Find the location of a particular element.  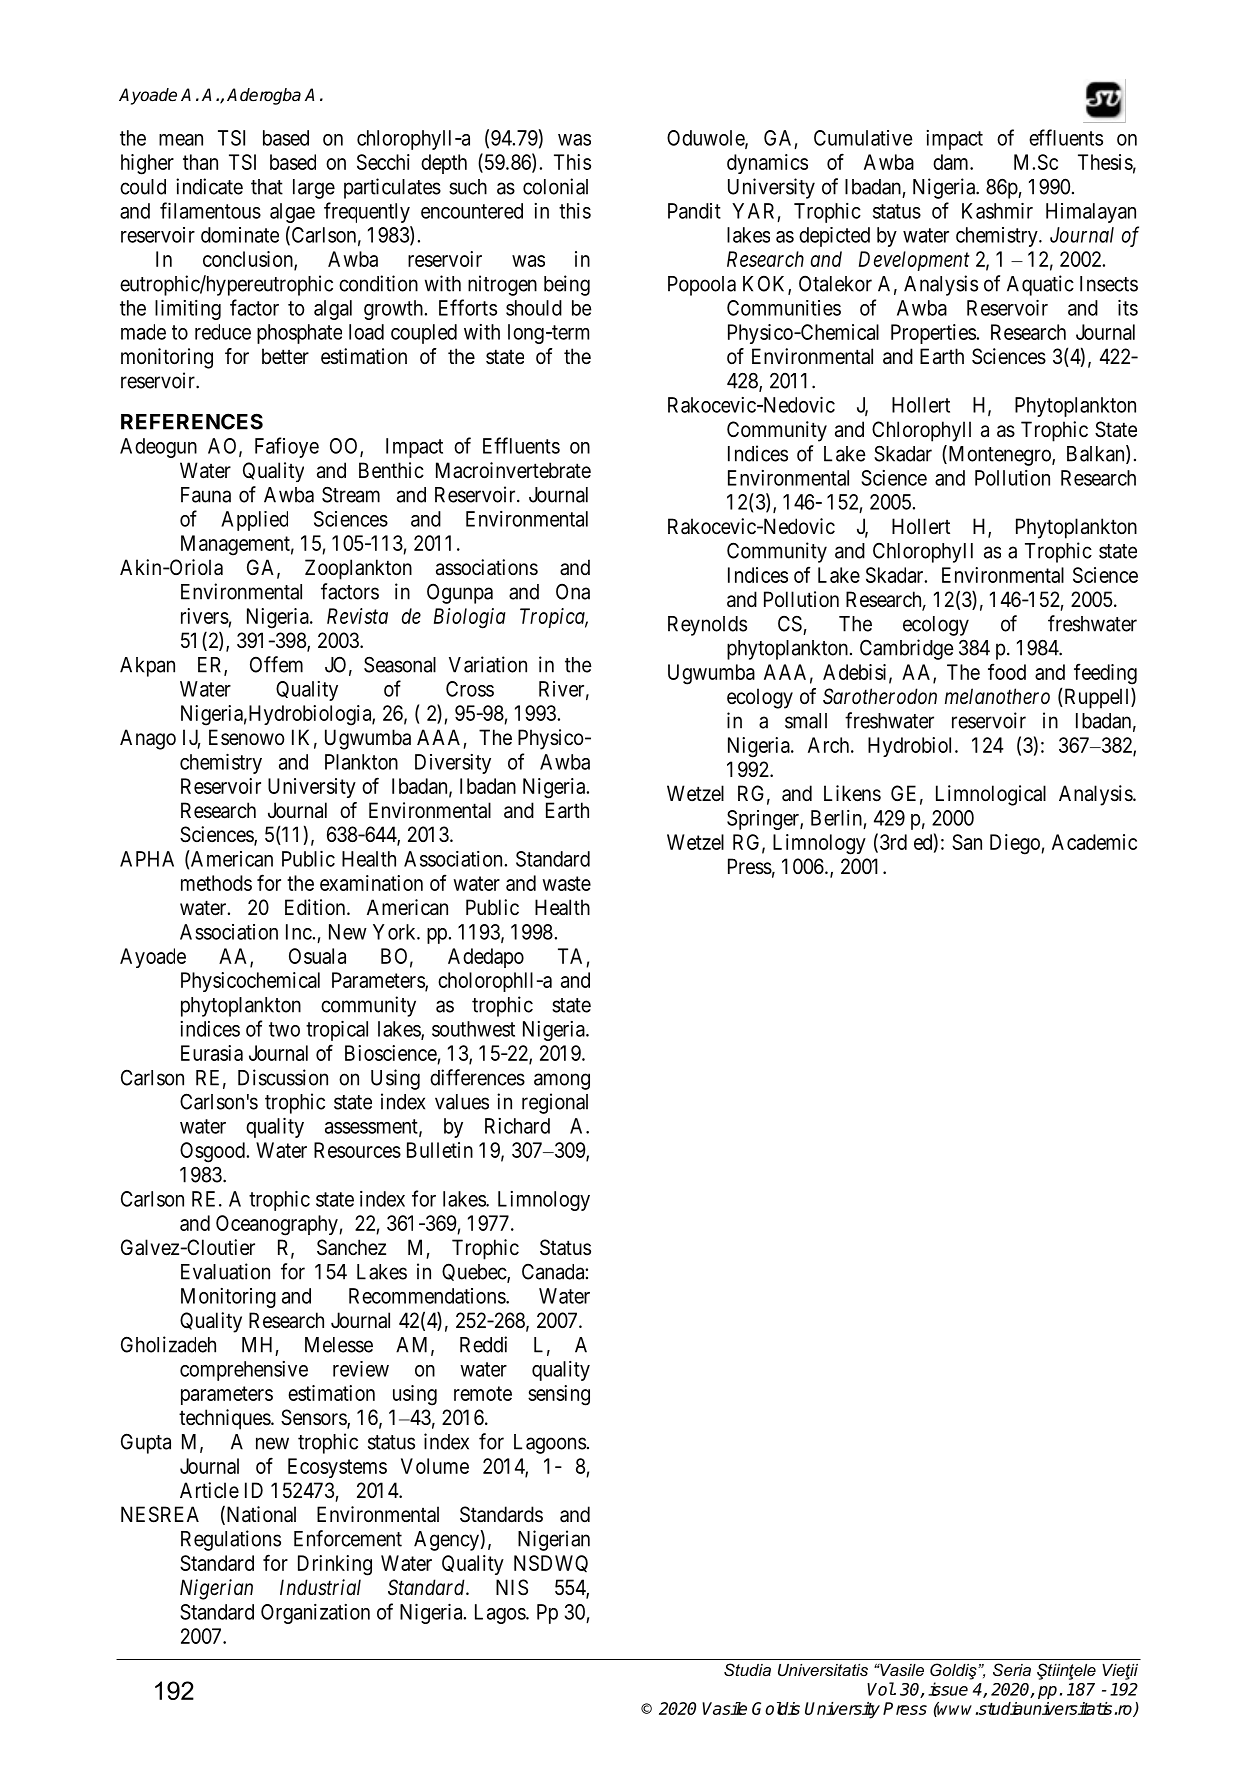

Montenegro is located at coordinates (999, 455).
